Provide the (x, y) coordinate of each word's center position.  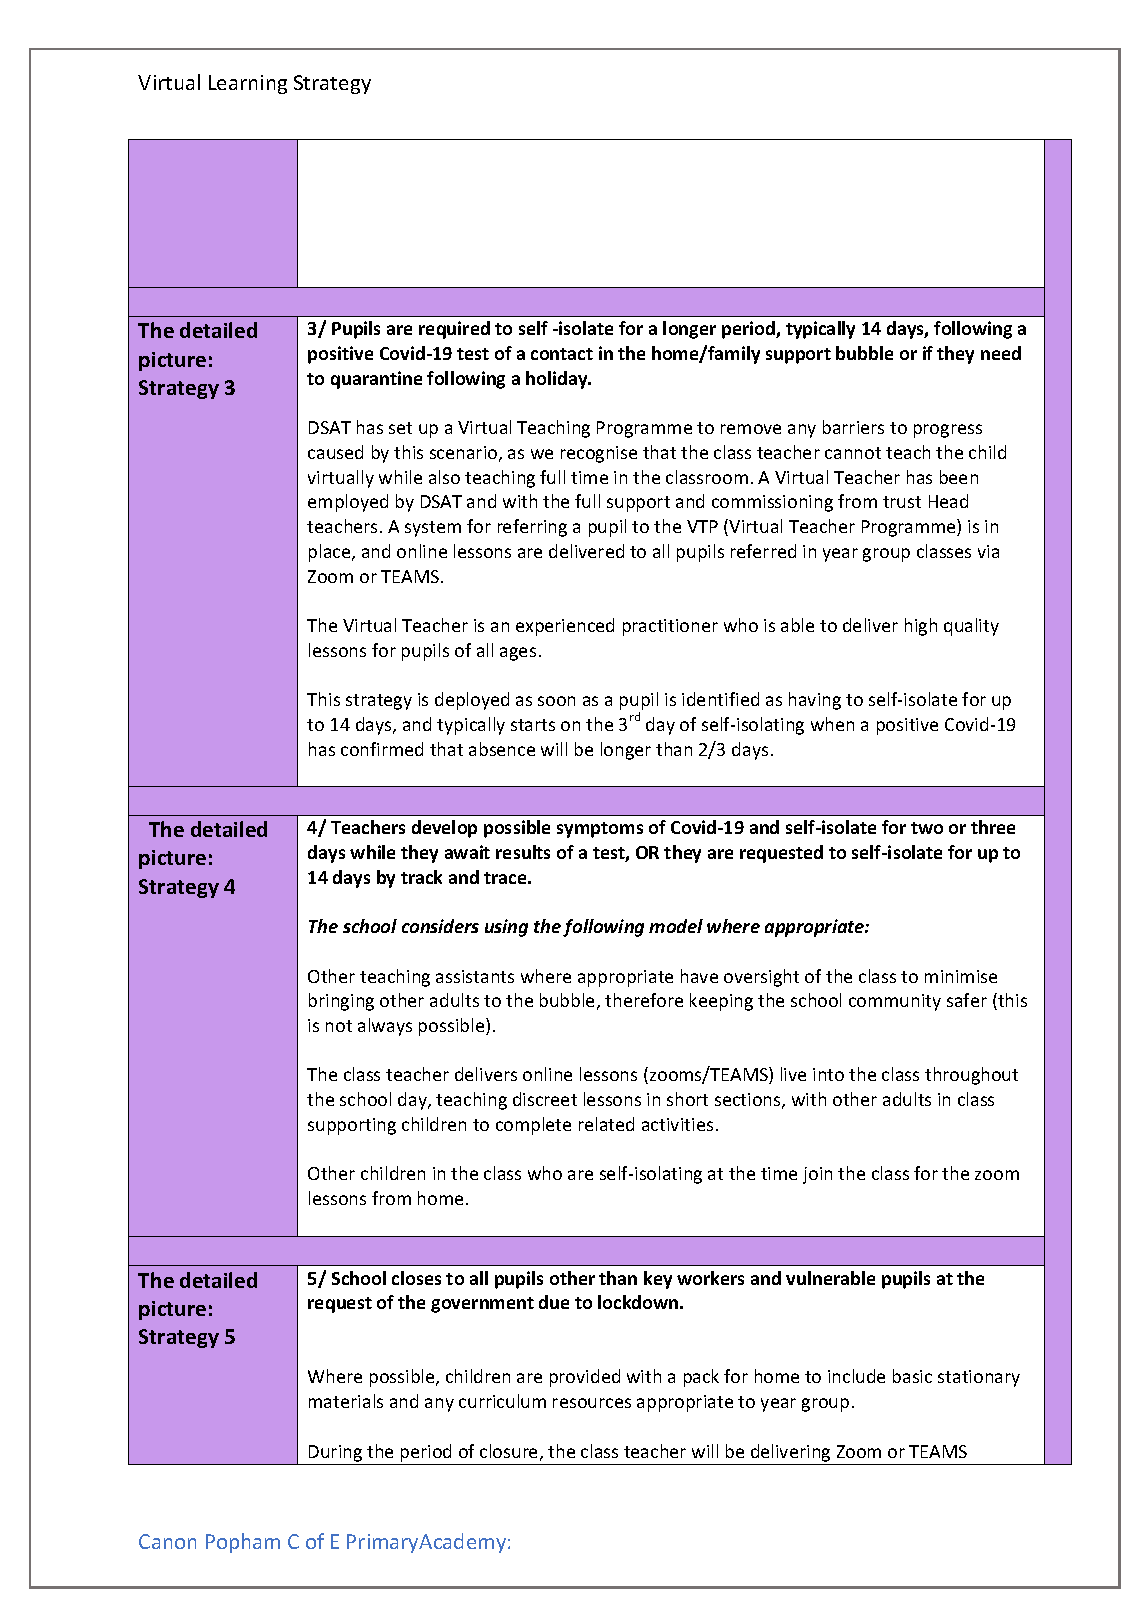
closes (416, 1278)
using (506, 928)
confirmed (382, 749)
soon (556, 701)
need (1001, 353)
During (335, 1453)
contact (562, 354)
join (817, 1175)
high (921, 627)
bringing (341, 1002)
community (895, 1002)
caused (335, 452)
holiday (558, 380)
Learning (248, 84)
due (554, 1302)
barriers (853, 427)
